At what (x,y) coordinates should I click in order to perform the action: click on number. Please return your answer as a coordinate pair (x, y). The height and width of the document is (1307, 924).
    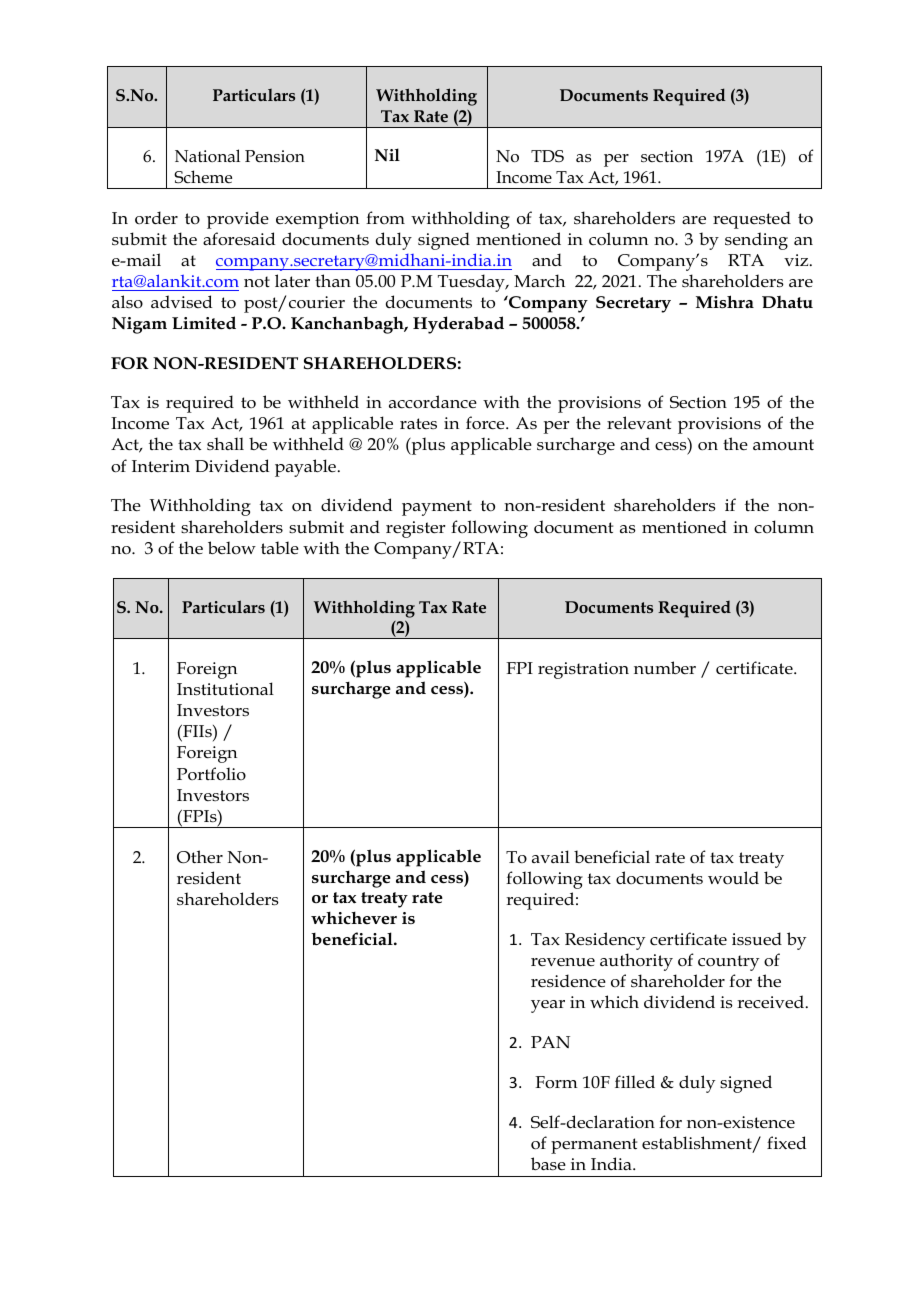
    Looking at the image, I should click on (665, 668).
